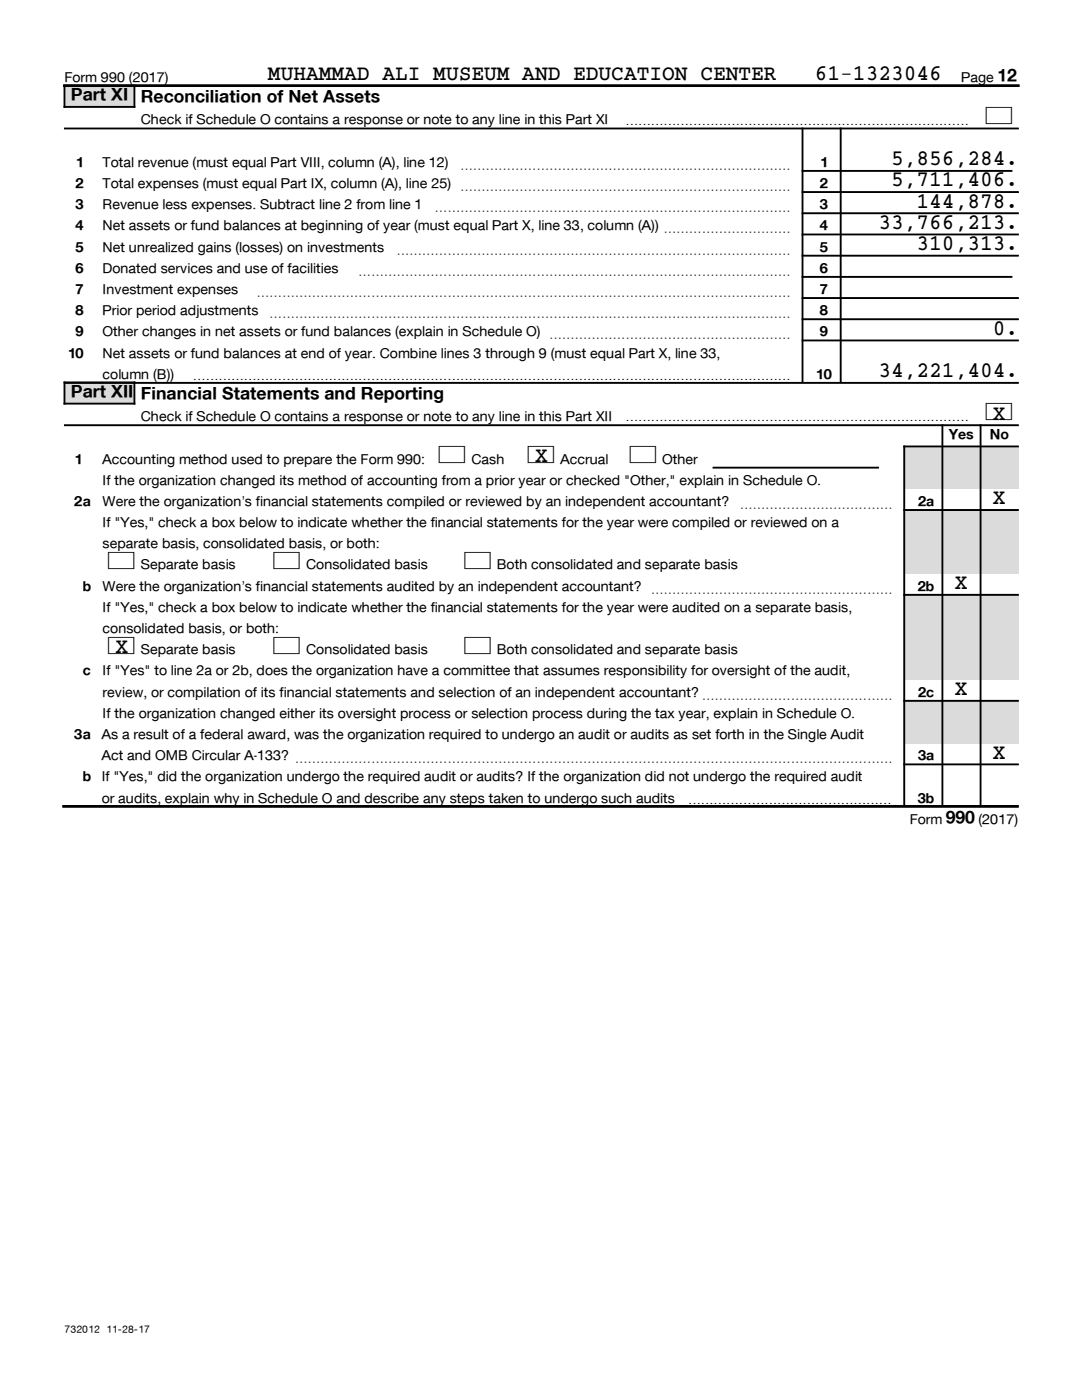 The image size is (1081, 1399). What do you see at coordinates (221, 734) in the page?
I see `federal` at bounding box center [221, 734].
